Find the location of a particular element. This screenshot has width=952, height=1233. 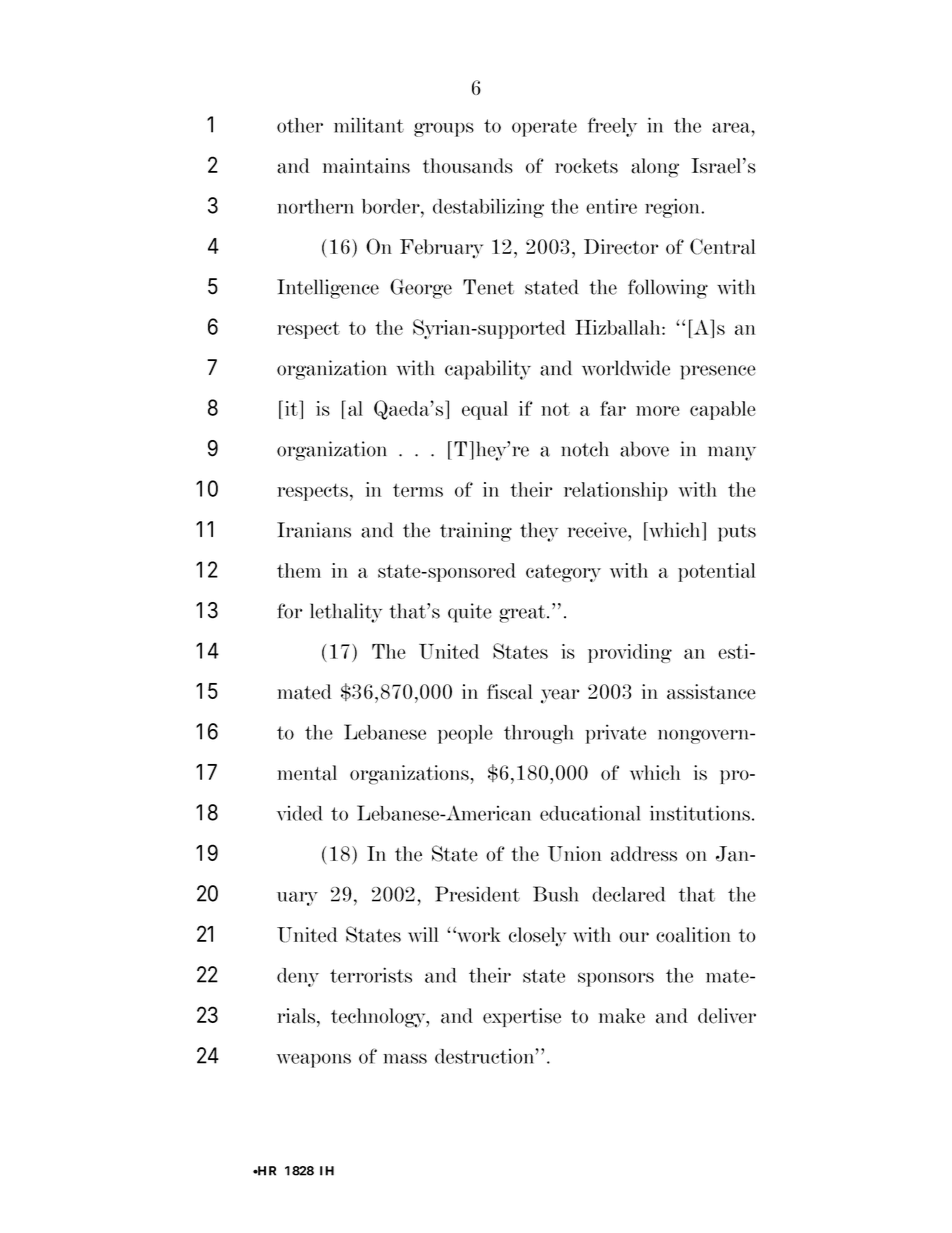

weapons is located at coordinates (313, 1060).
